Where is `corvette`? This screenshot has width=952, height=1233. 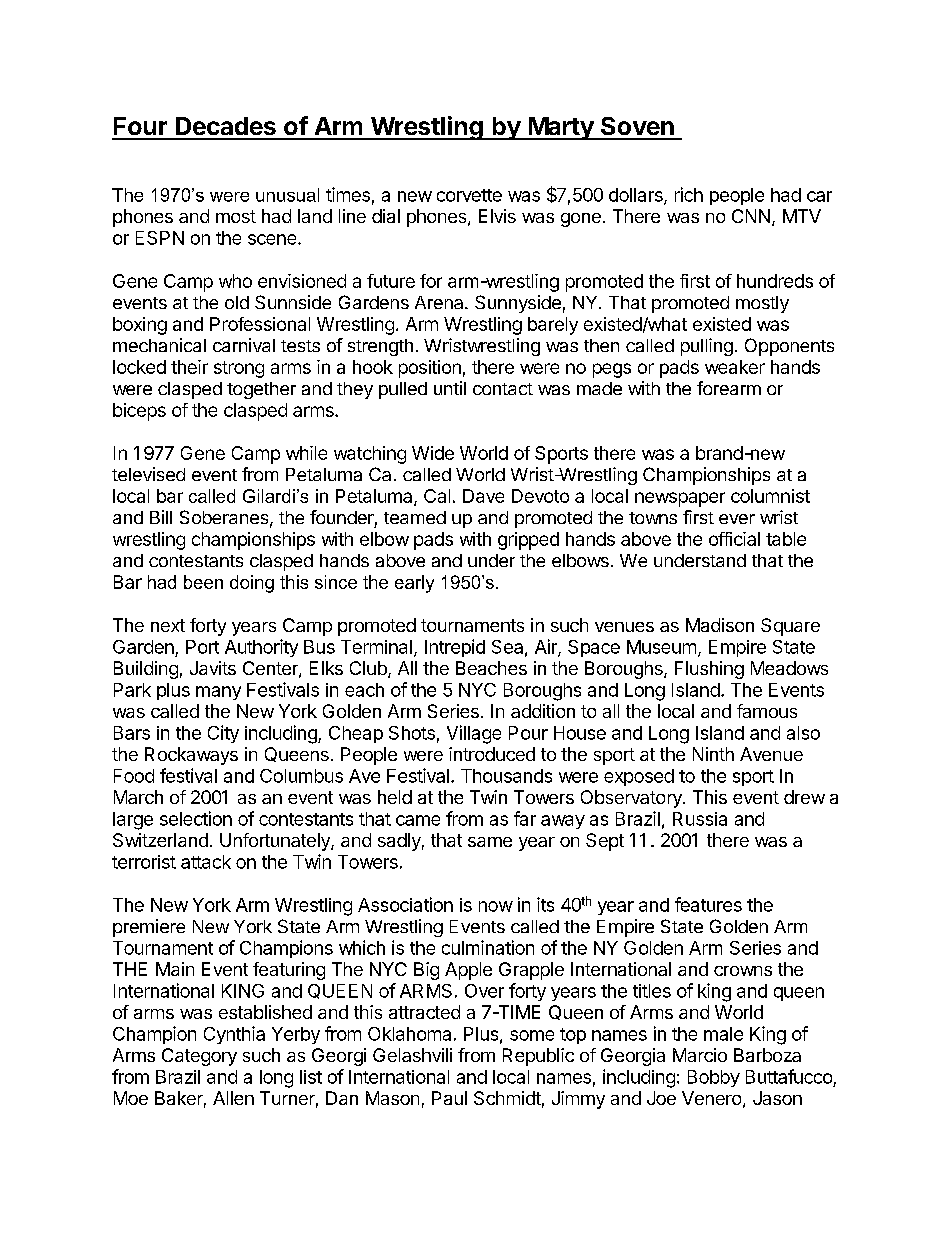
corvette is located at coordinates (469, 195).
